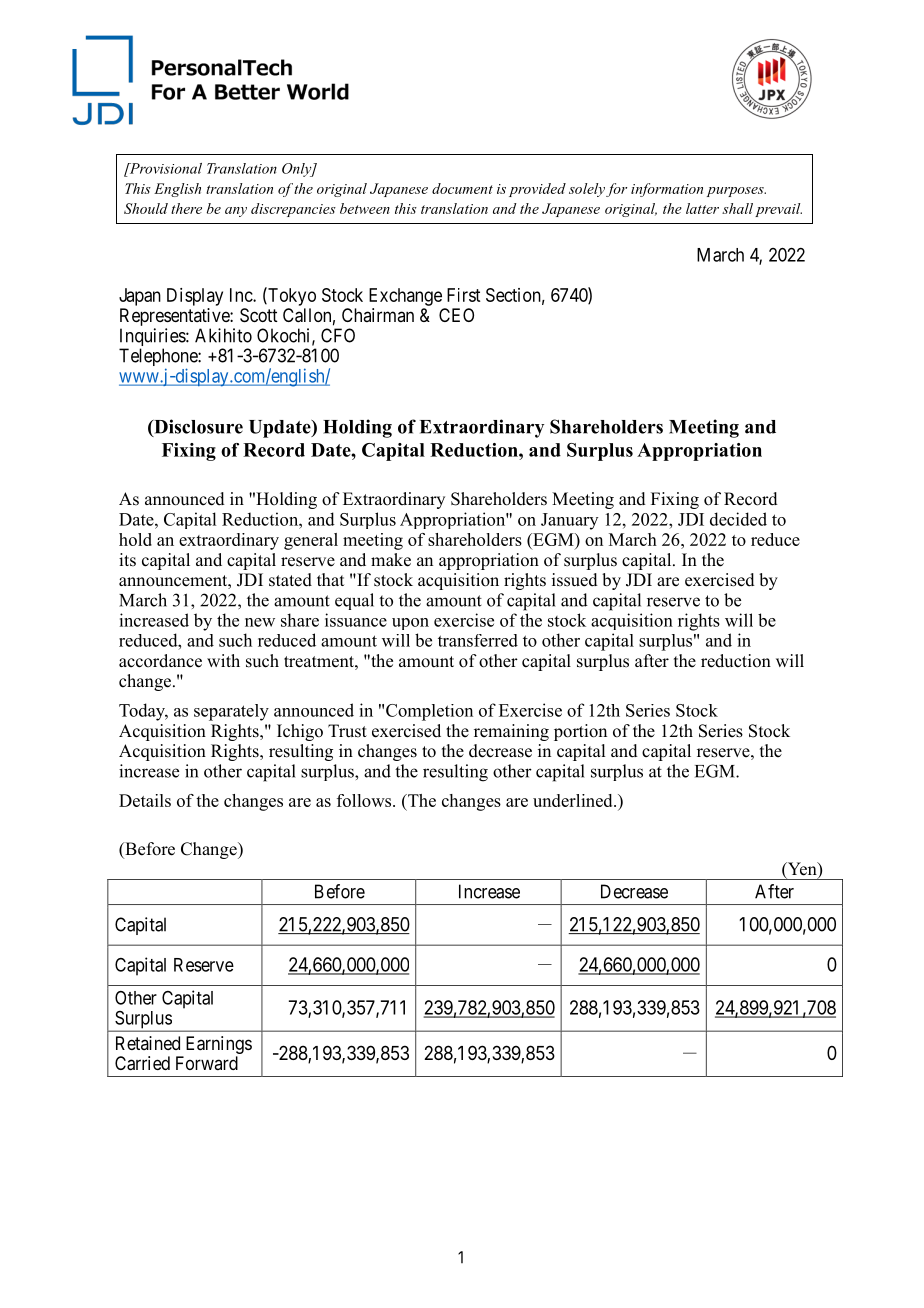  Describe the element at coordinates (462, 188) in the page. I see `document` at that location.
